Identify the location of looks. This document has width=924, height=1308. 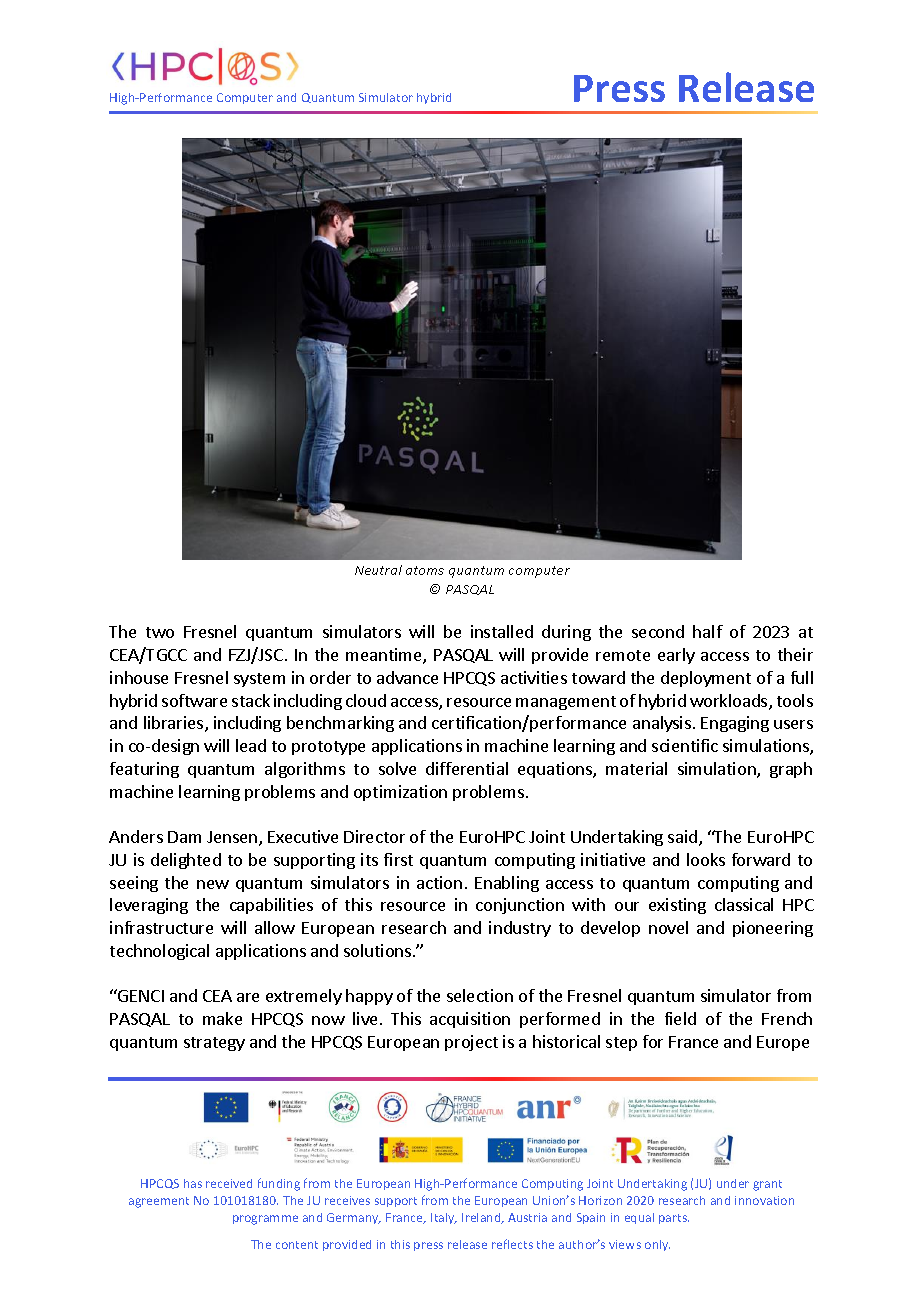
(706, 859).
